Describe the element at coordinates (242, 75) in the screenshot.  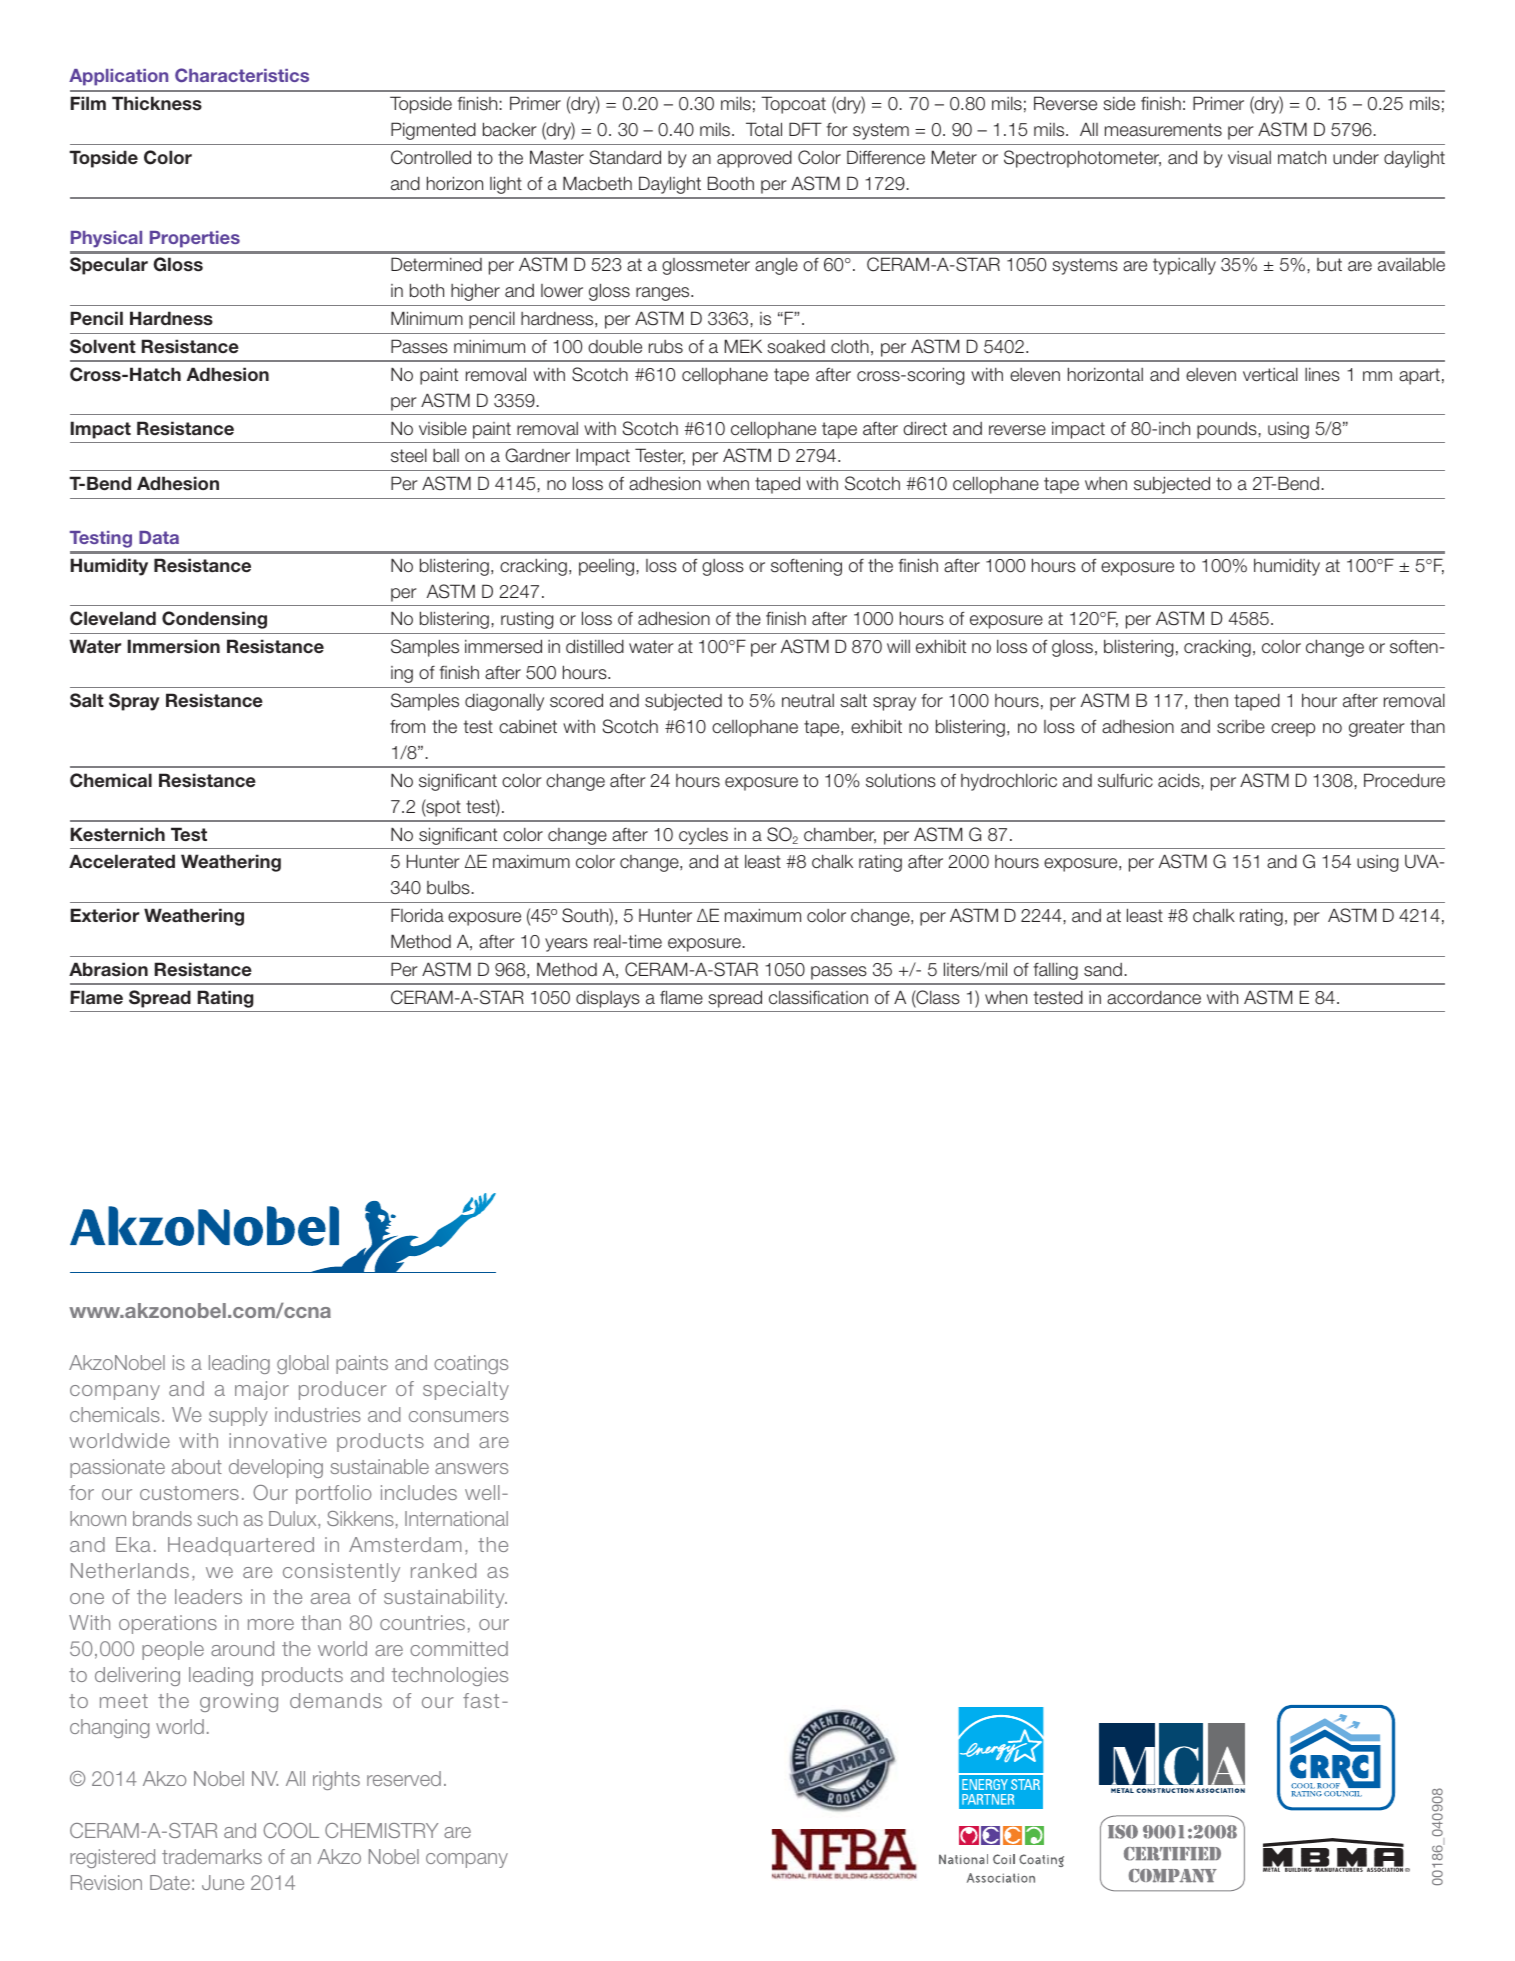
I see `Characteristics` at that location.
